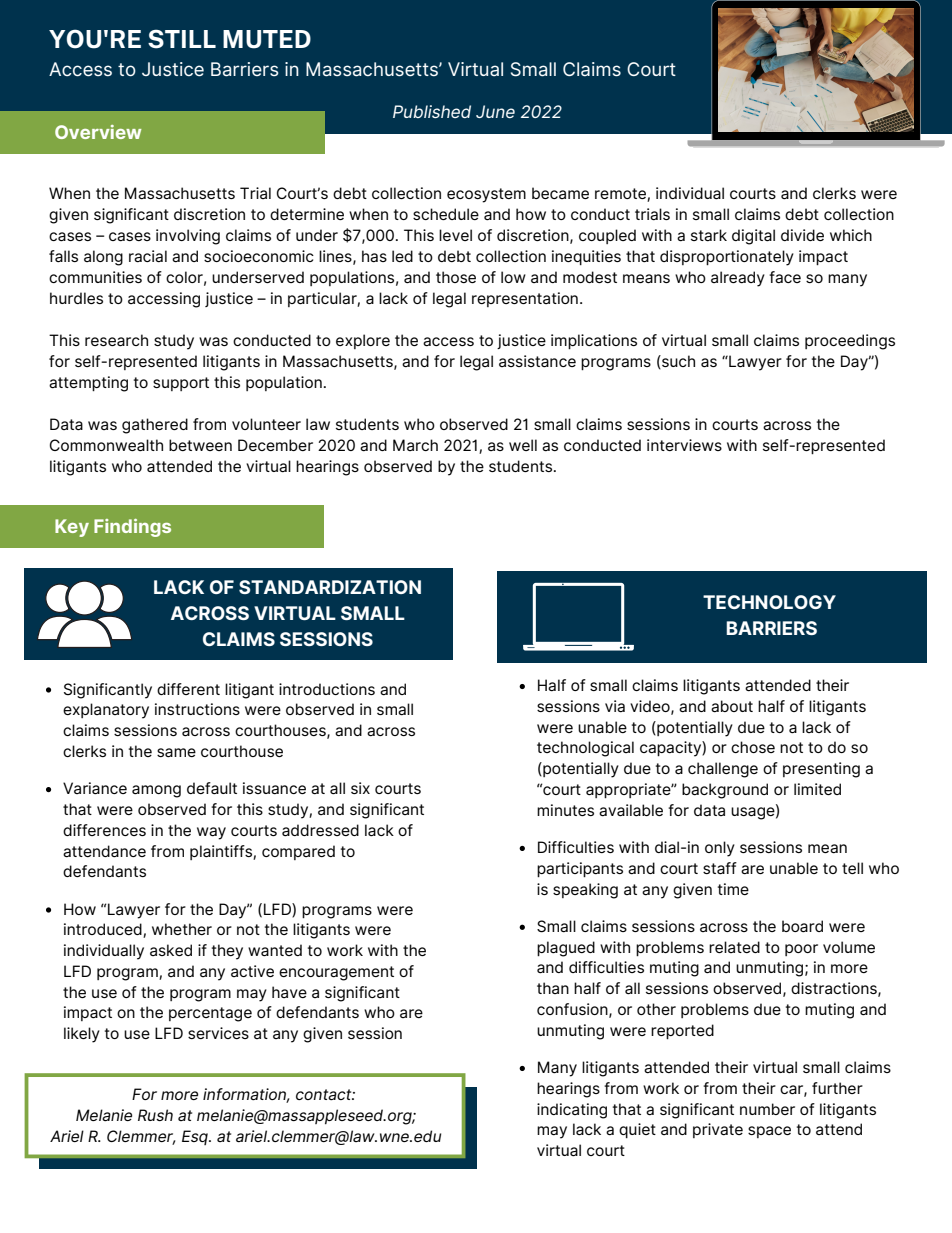 This page has width=952, height=1233. Describe the element at coordinates (753, 237) in the page. I see `digital` at that location.
